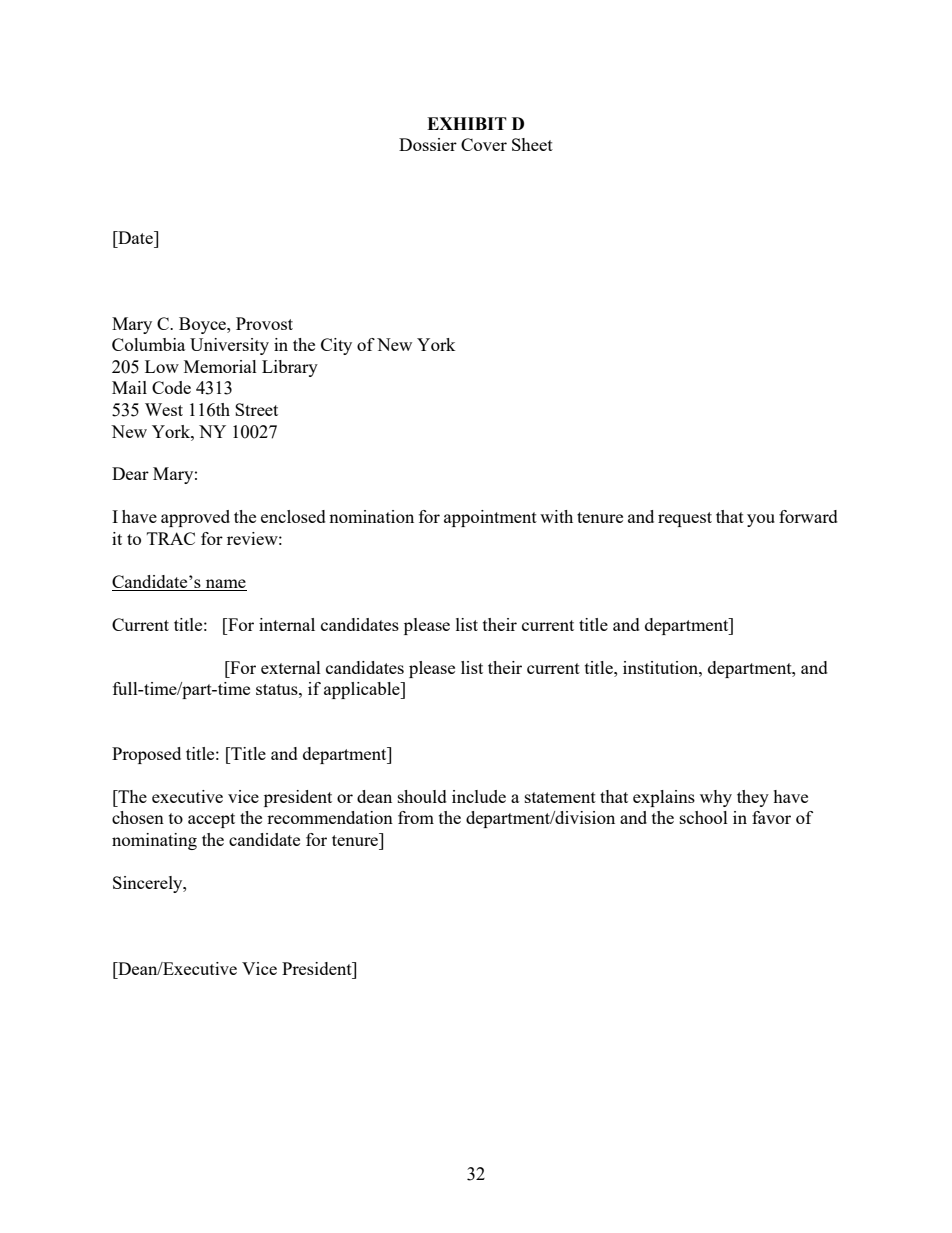 The height and width of the screenshot is (1233, 952). Describe the element at coordinates (211, 820) in the screenshot. I see `accept` at that location.
